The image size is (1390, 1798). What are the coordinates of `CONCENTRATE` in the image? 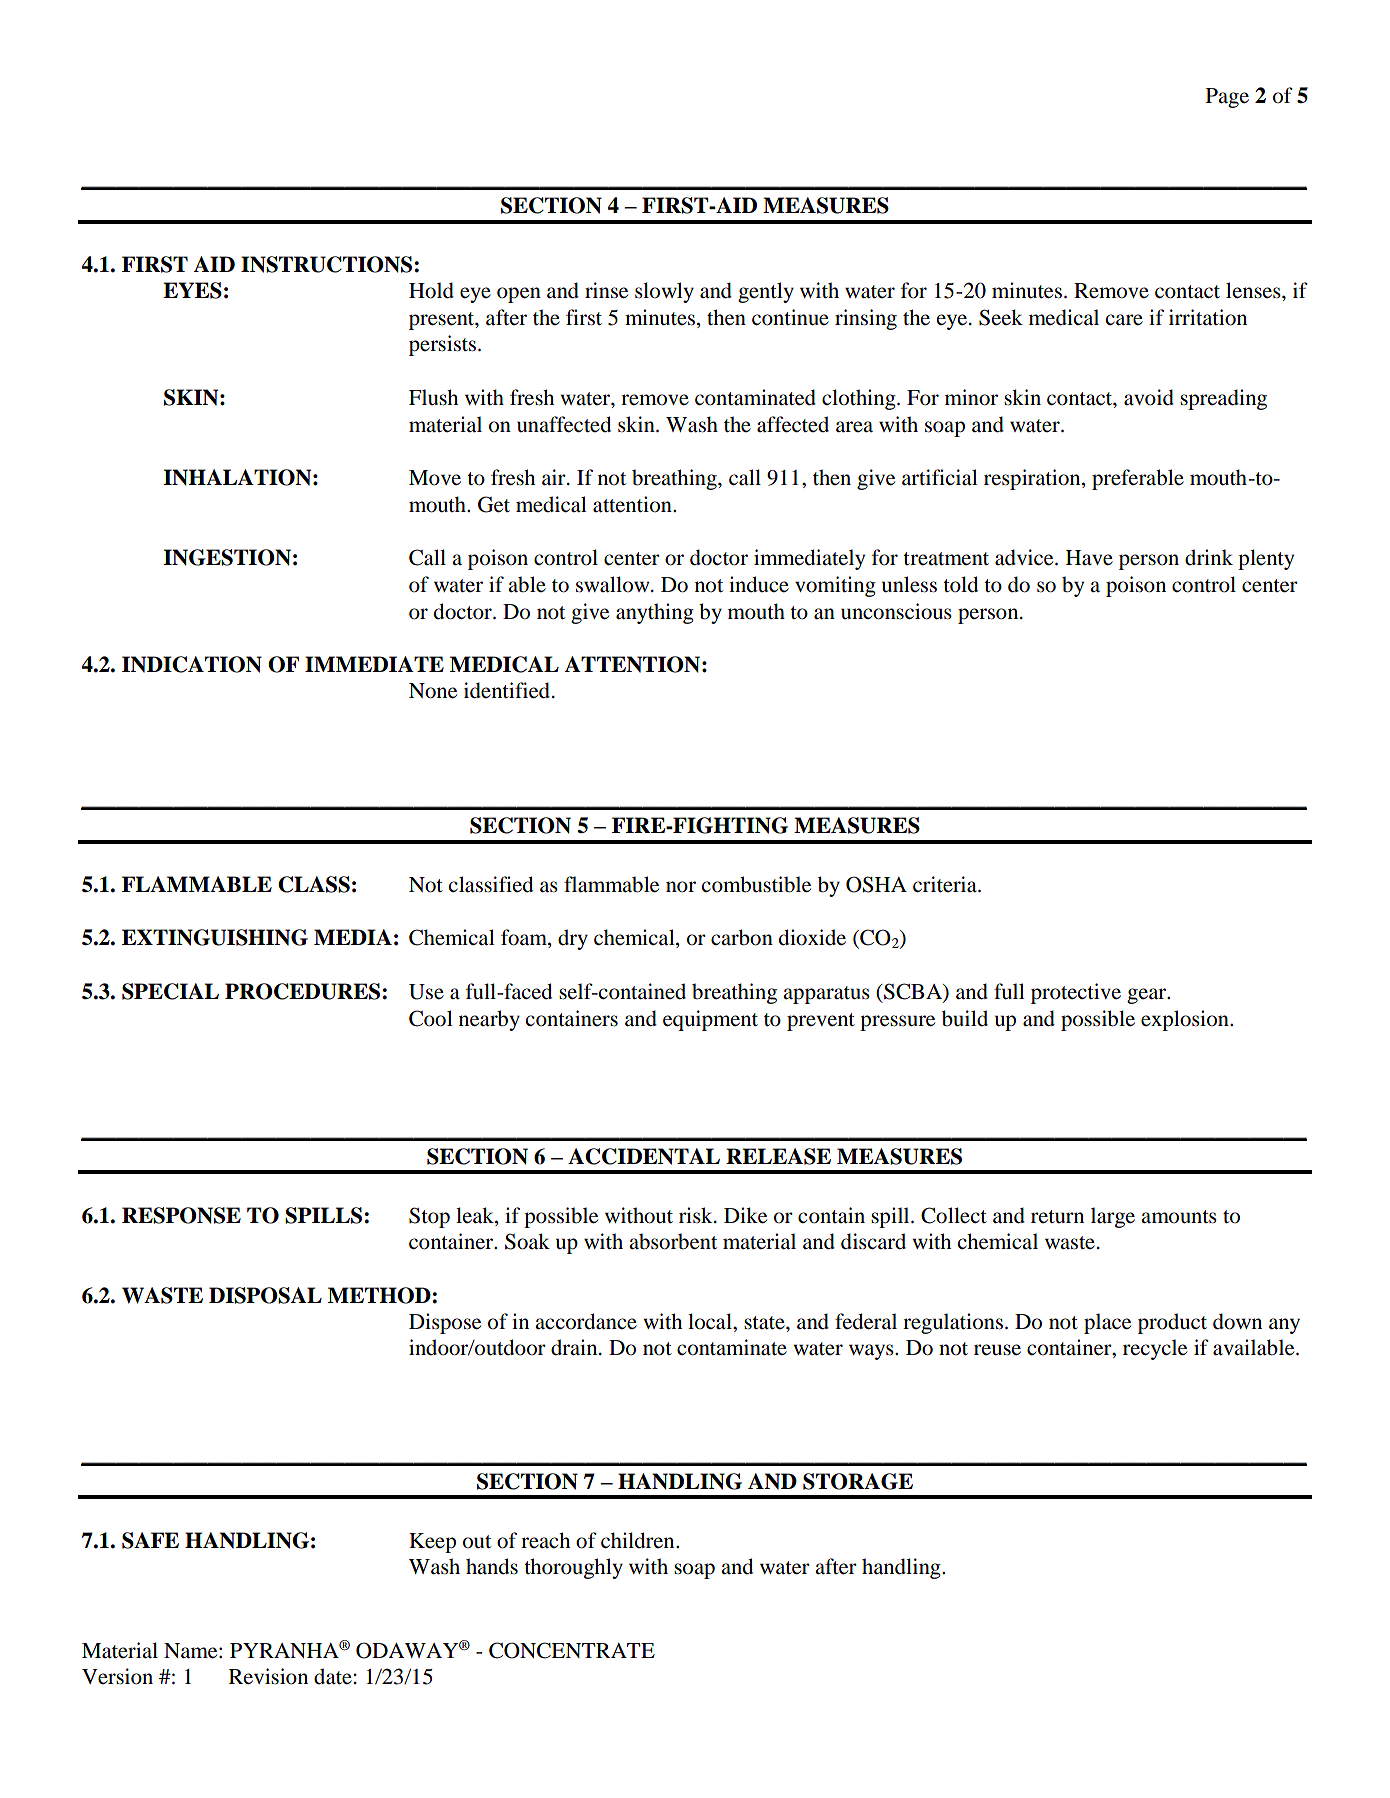 It's located at (572, 1650).
